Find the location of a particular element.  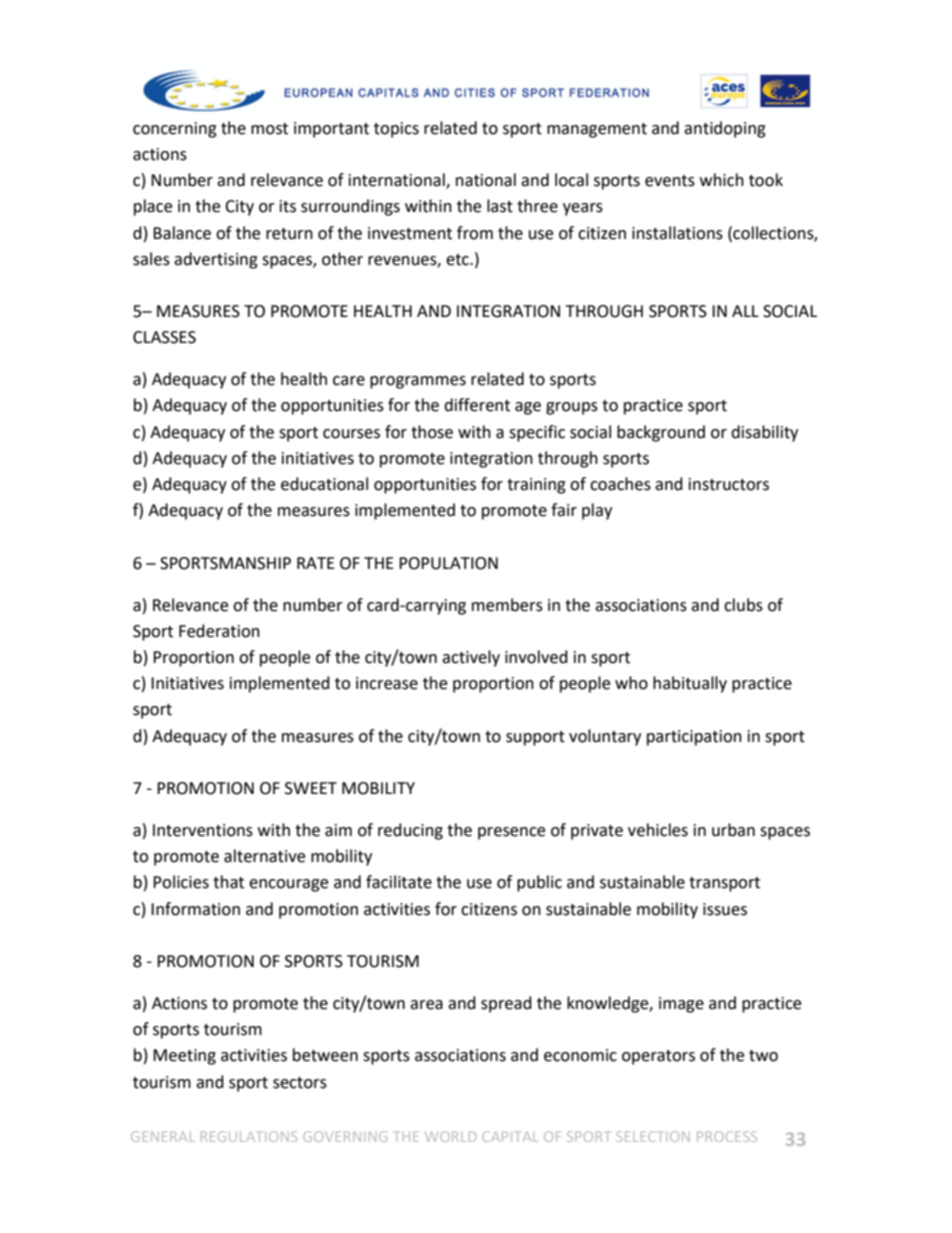

PROCESS is located at coordinates (727, 1136).
